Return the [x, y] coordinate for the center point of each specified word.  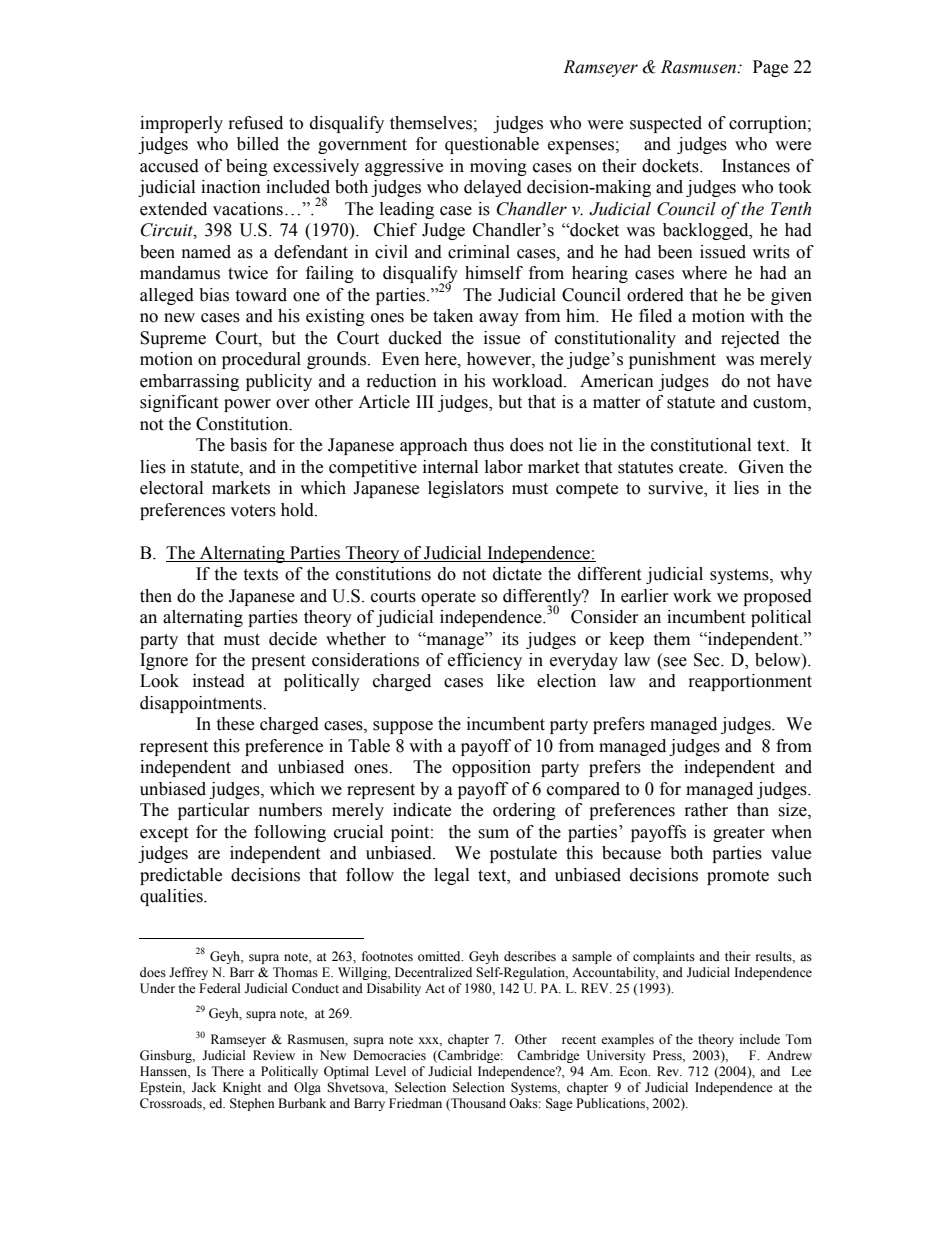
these [235, 724]
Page [770, 68]
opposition [491, 768]
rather [706, 810]
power [247, 405]
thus [488, 445]
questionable [492, 145]
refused [256, 123]
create [702, 468]
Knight [242, 1088]
